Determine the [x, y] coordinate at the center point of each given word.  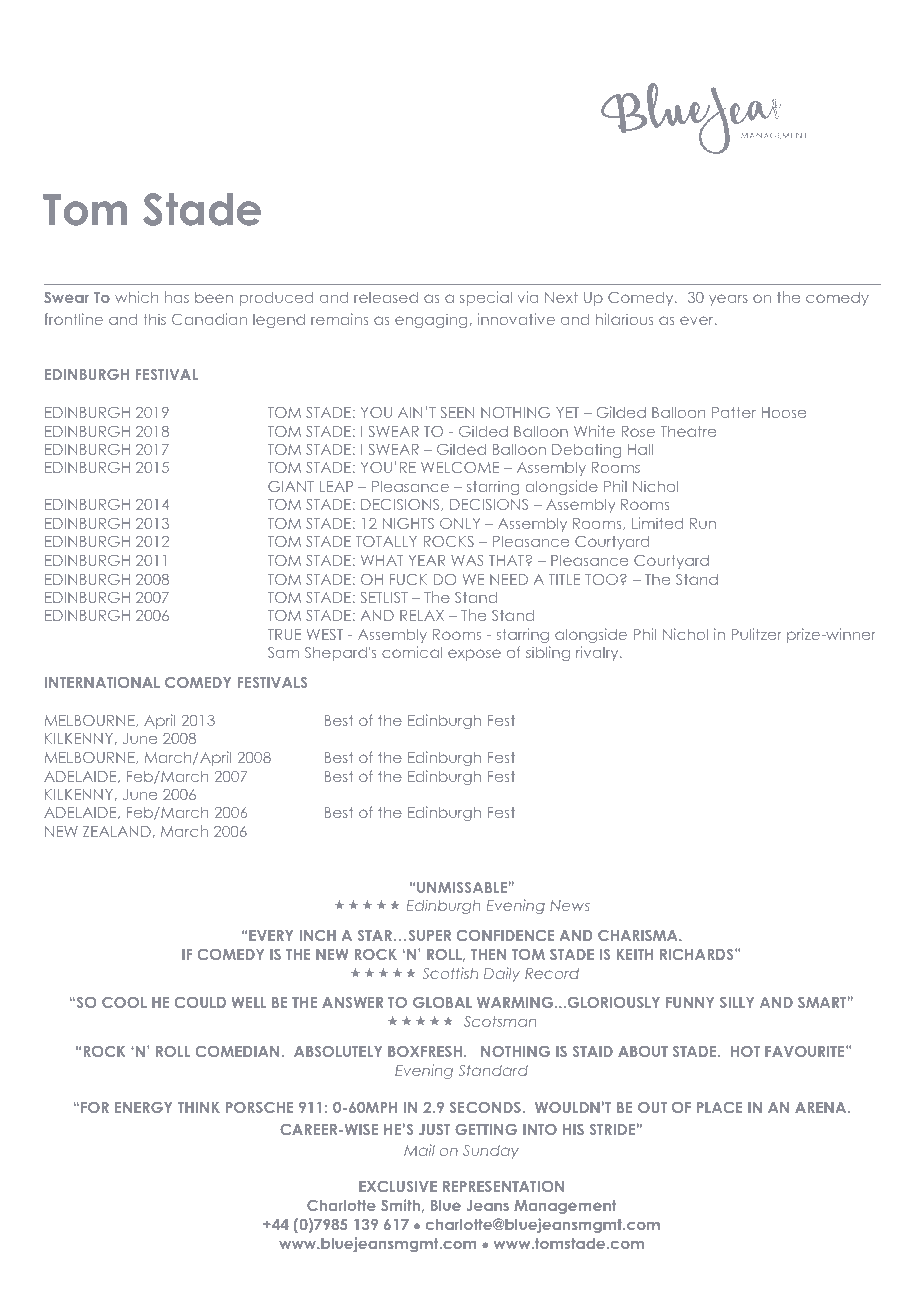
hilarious [624, 319]
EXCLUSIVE [398, 1186]
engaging [431, 320]
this [155, 319]
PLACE [719, 1107]
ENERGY [143, 1107]
